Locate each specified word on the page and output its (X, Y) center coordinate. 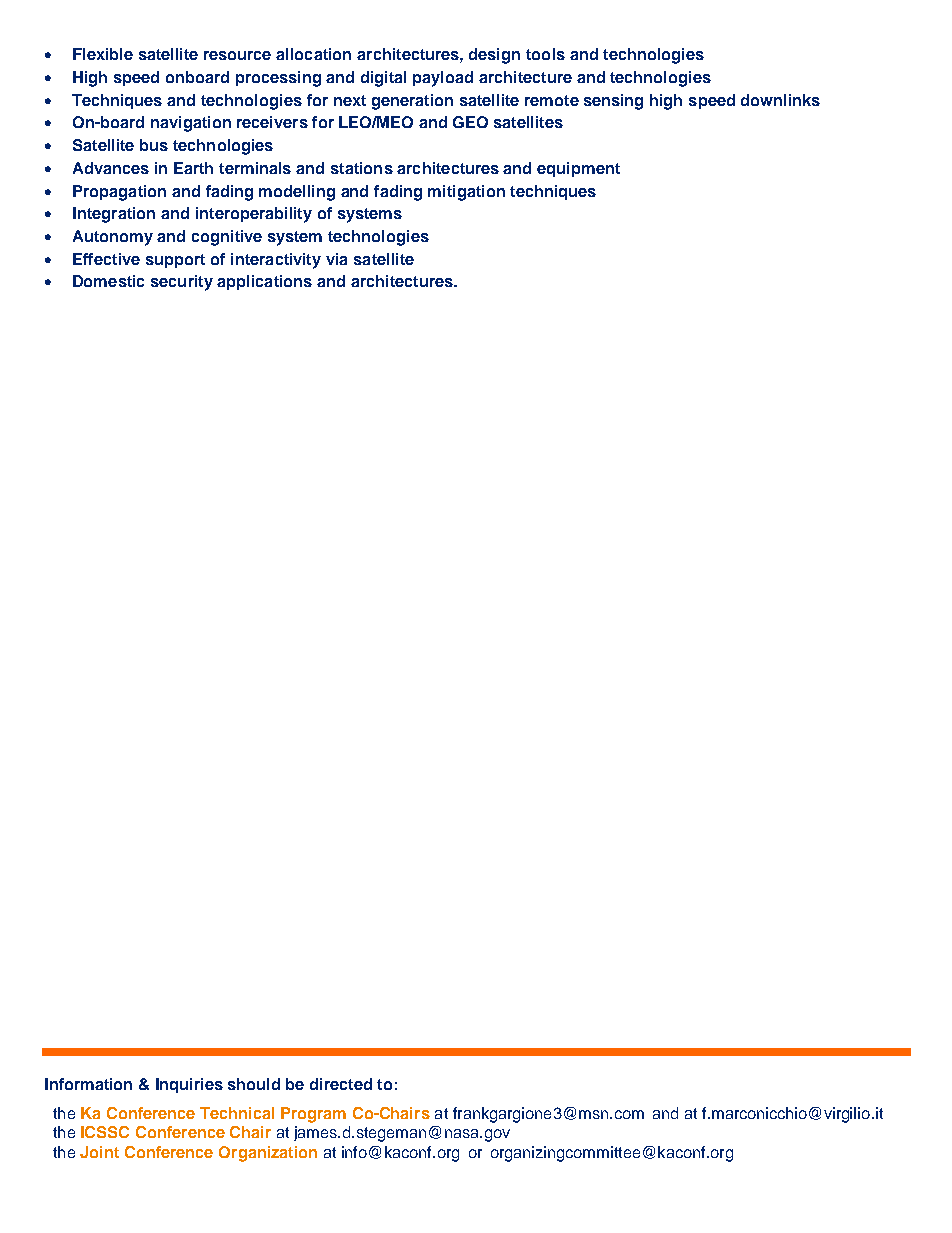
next (350, 100)
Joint (99, 1152)
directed (341, 1084)
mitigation (466, 193)
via (336, 259)
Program (313, 1115)
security (182, 283)
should (254, 1084)
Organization (268, 1154)
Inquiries (189, 1085)
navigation (191, 124)
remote (552, 100)
